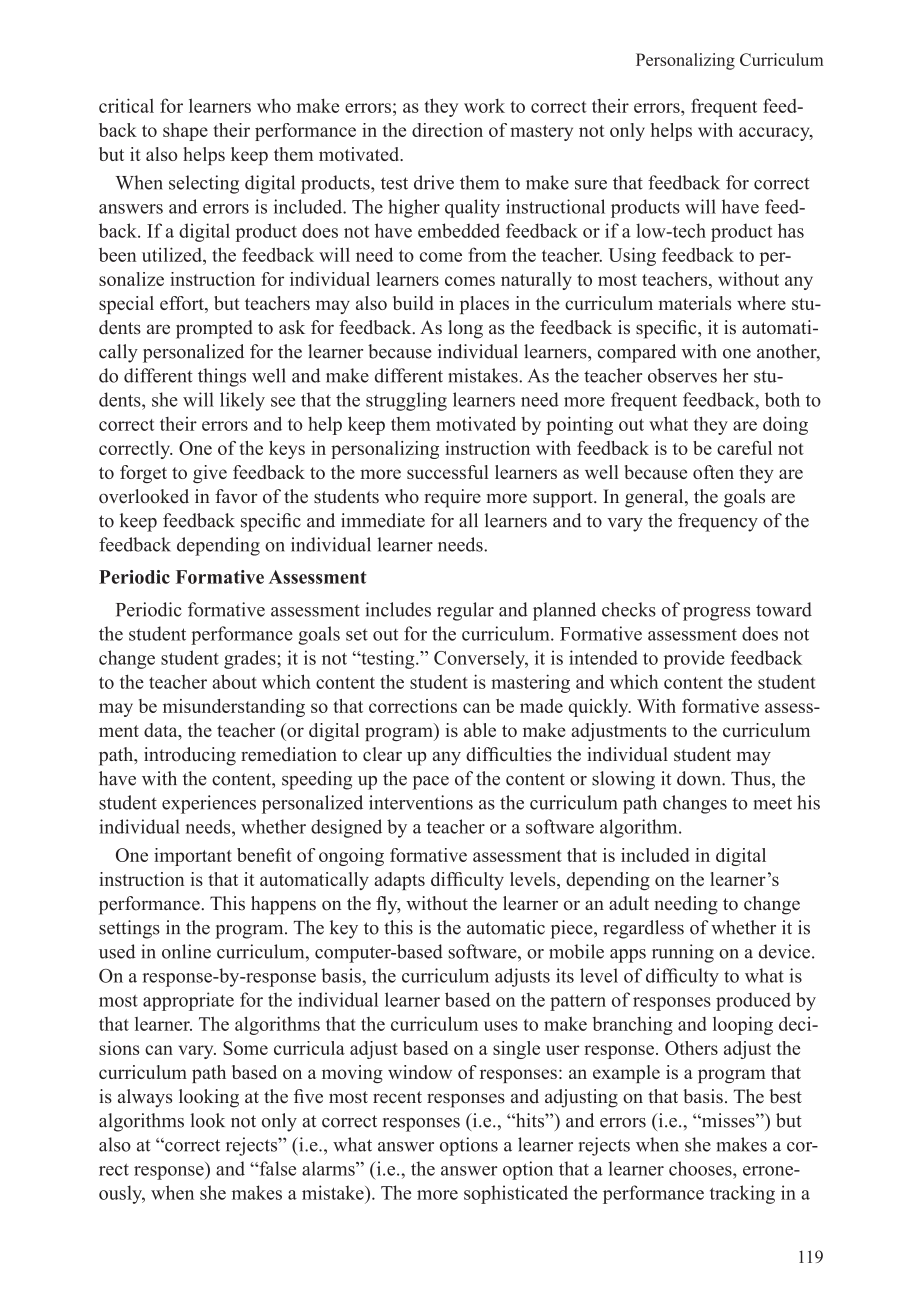  Describe the element at coordinates (234, 681) in the image. I see `about` at that location.
